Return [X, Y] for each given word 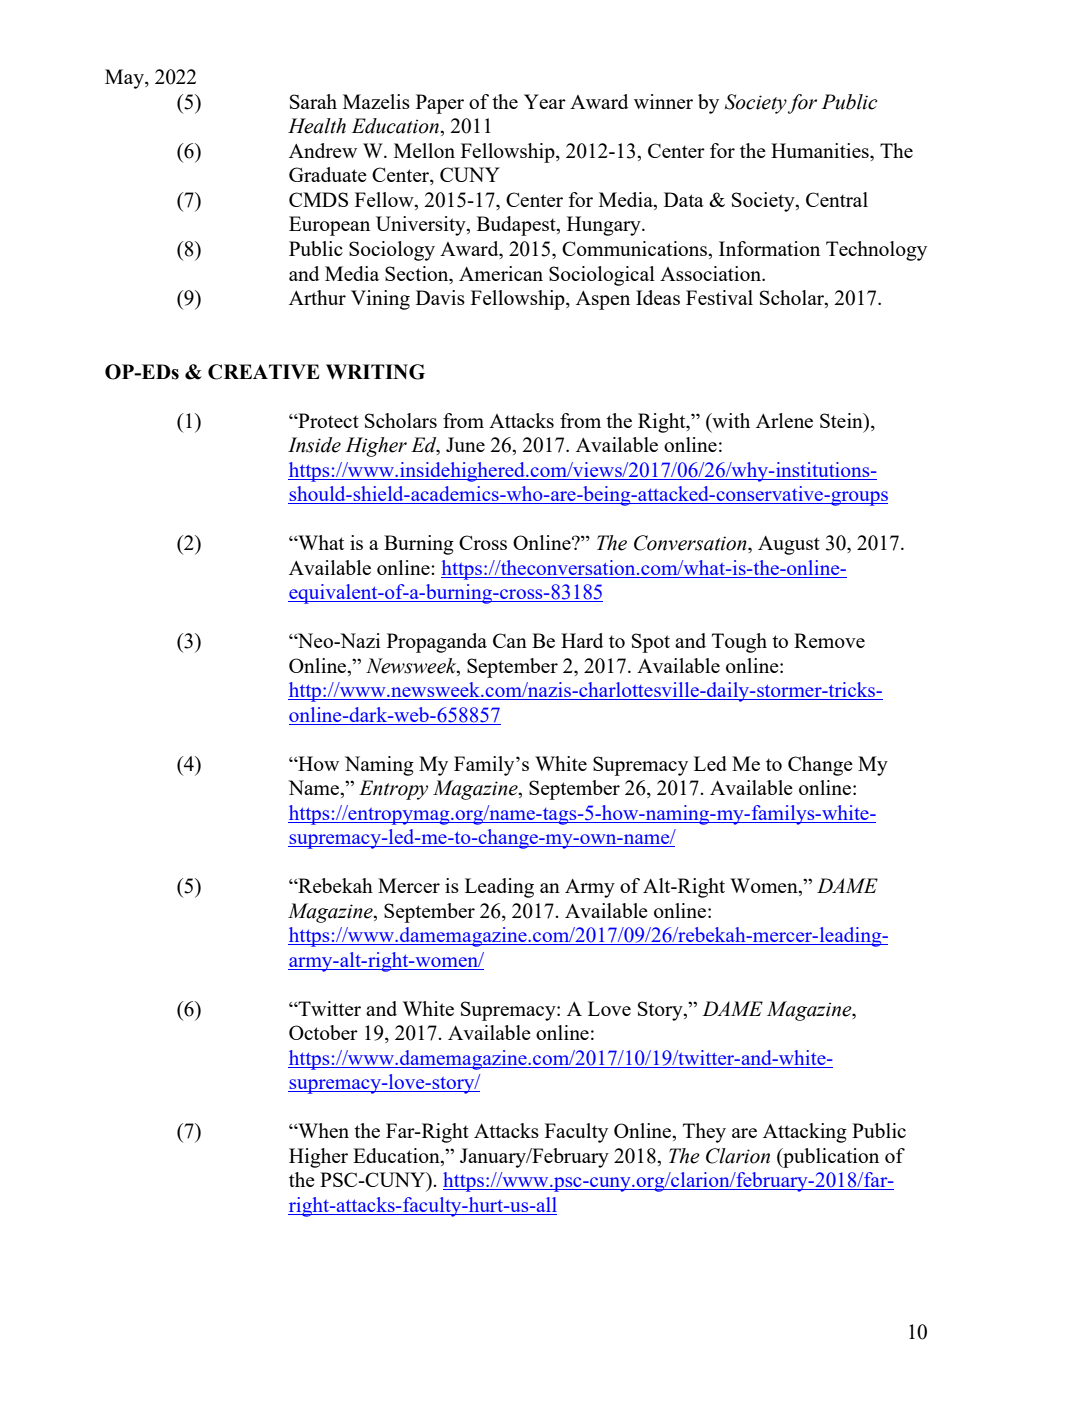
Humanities [821, 150]
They [704, 1133]
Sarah [313, 101]
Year [545, 101]
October [323, 1032]
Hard [582, 640]
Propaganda [437, 643]
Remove [829, 640]
